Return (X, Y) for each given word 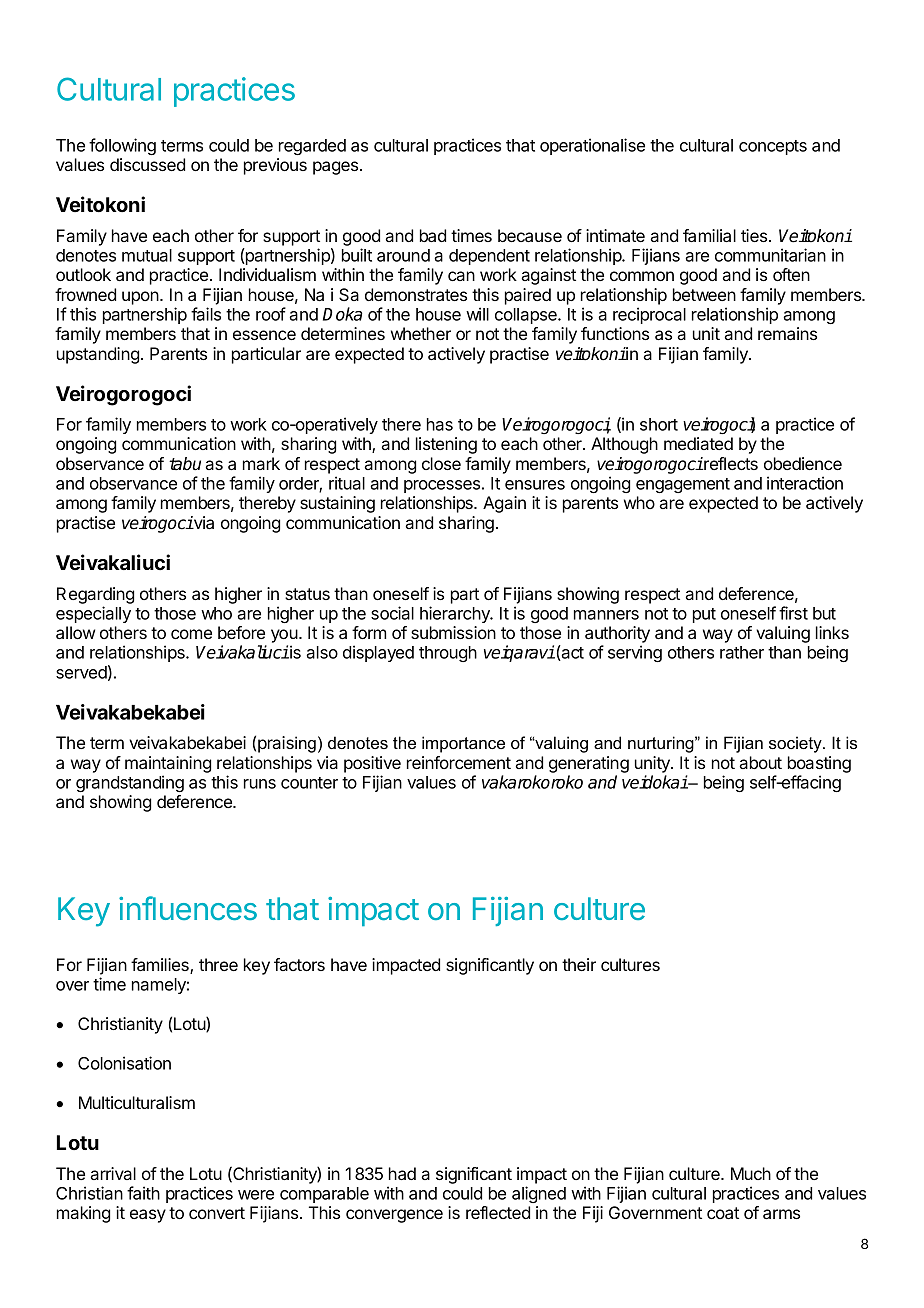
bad (433, 235)
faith (143, 1193)
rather (742, 652)
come (191, 634)
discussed (147, 164)
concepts (773, 147)
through (448, 654)
